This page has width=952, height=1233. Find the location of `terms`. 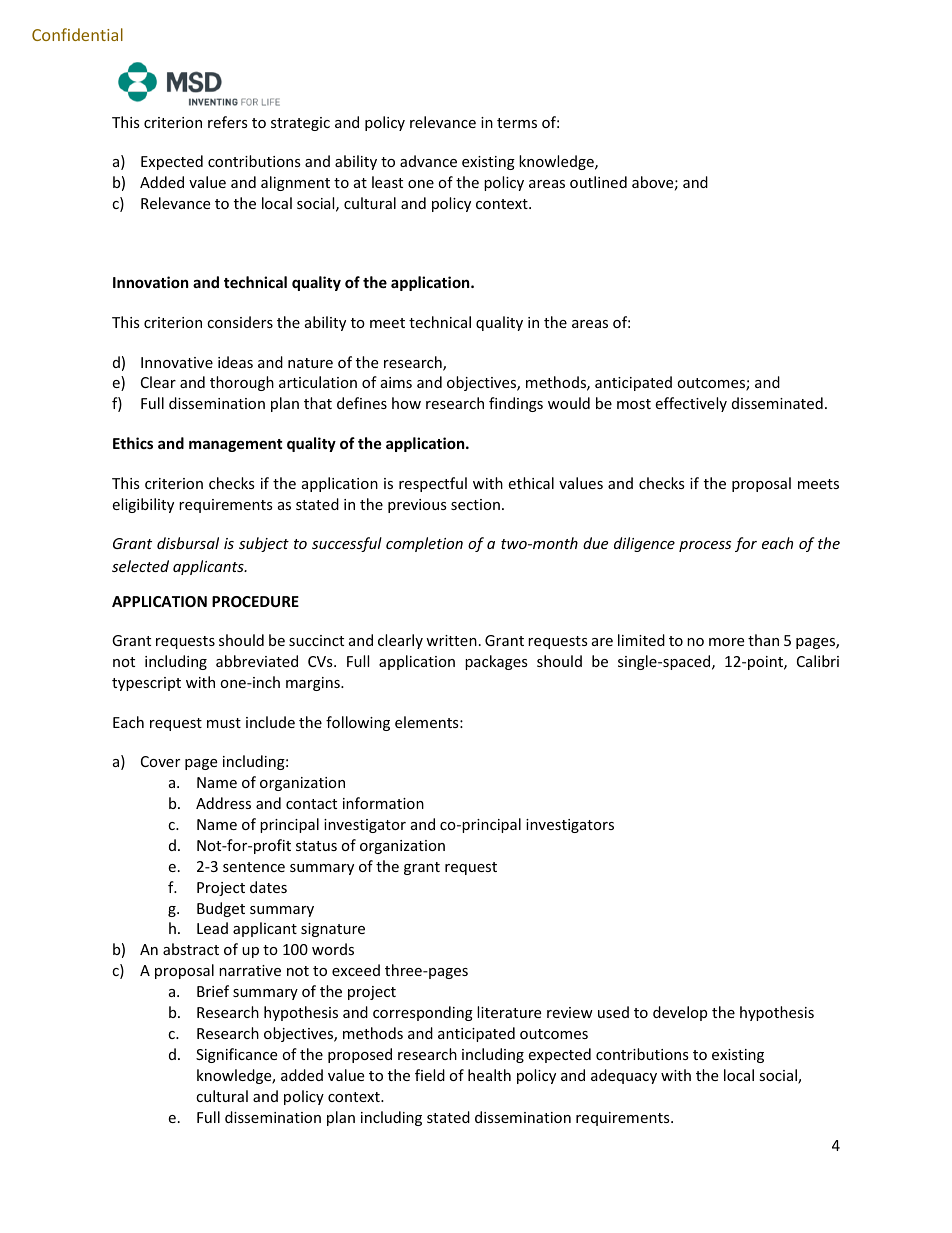

terms is located at coordinates (517, 123).
